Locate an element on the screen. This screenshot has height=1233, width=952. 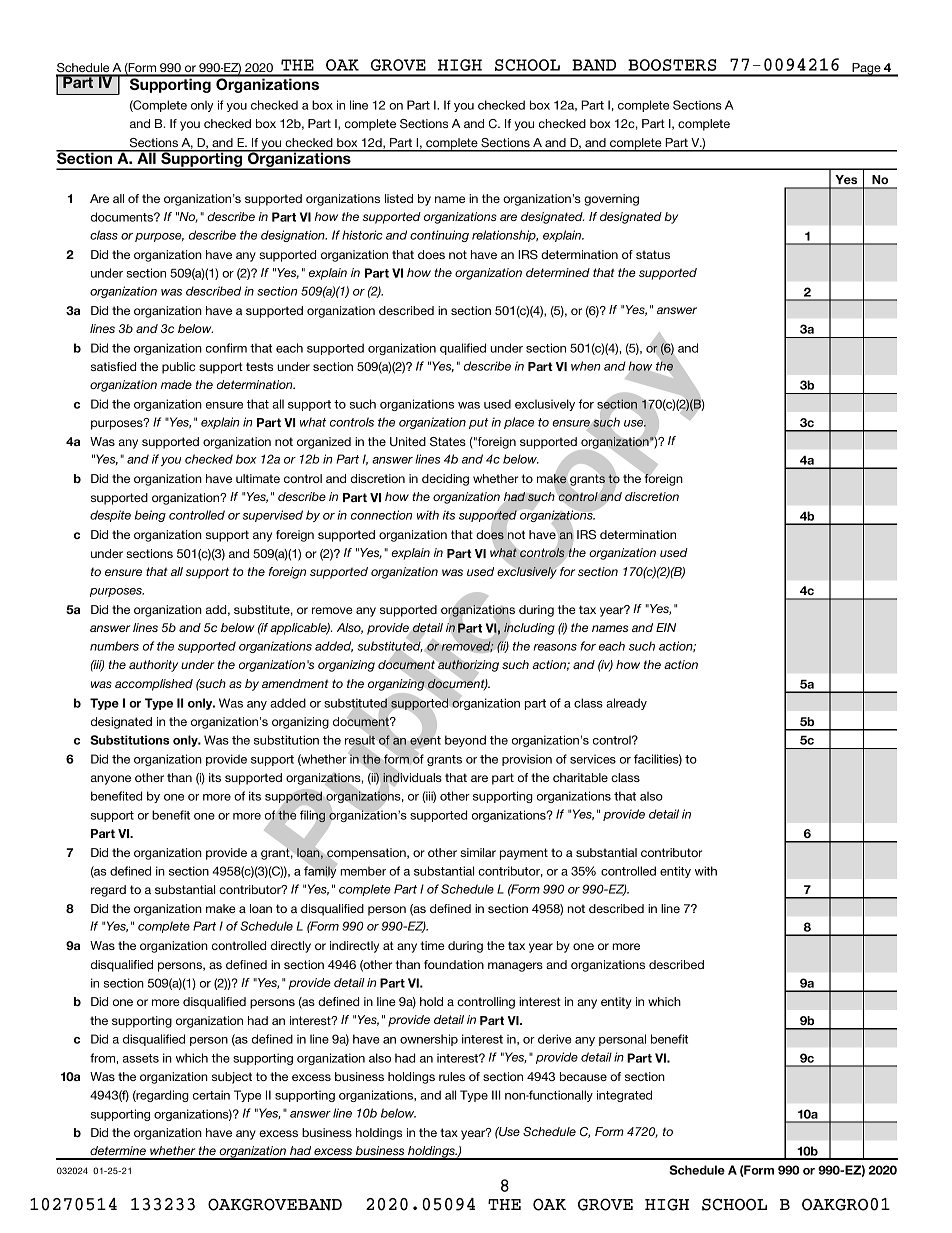
reasons is located at coordinates (555, 647).
